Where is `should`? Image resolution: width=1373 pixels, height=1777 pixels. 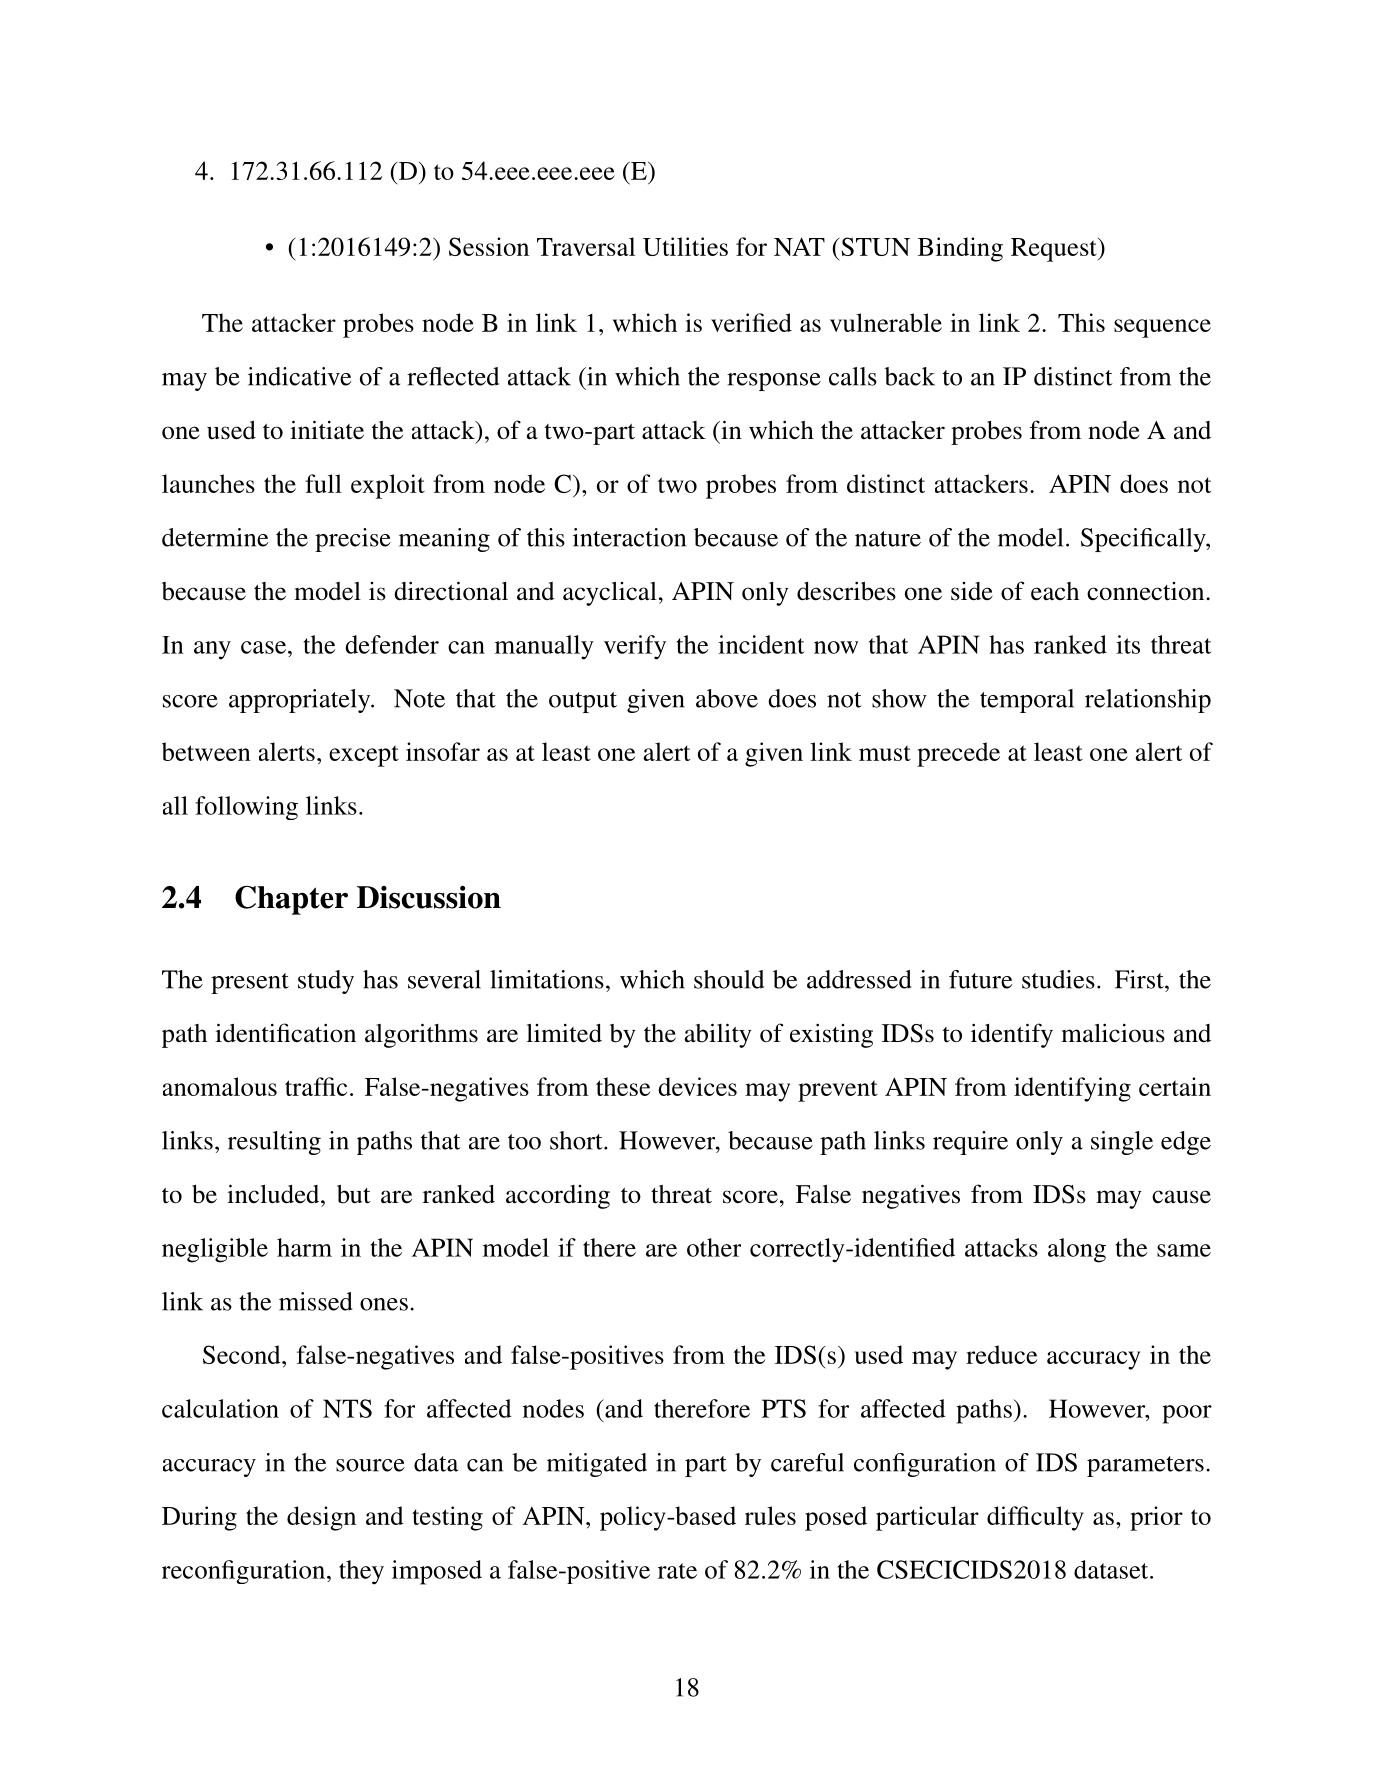
should is located at coordinates (729, 979).
